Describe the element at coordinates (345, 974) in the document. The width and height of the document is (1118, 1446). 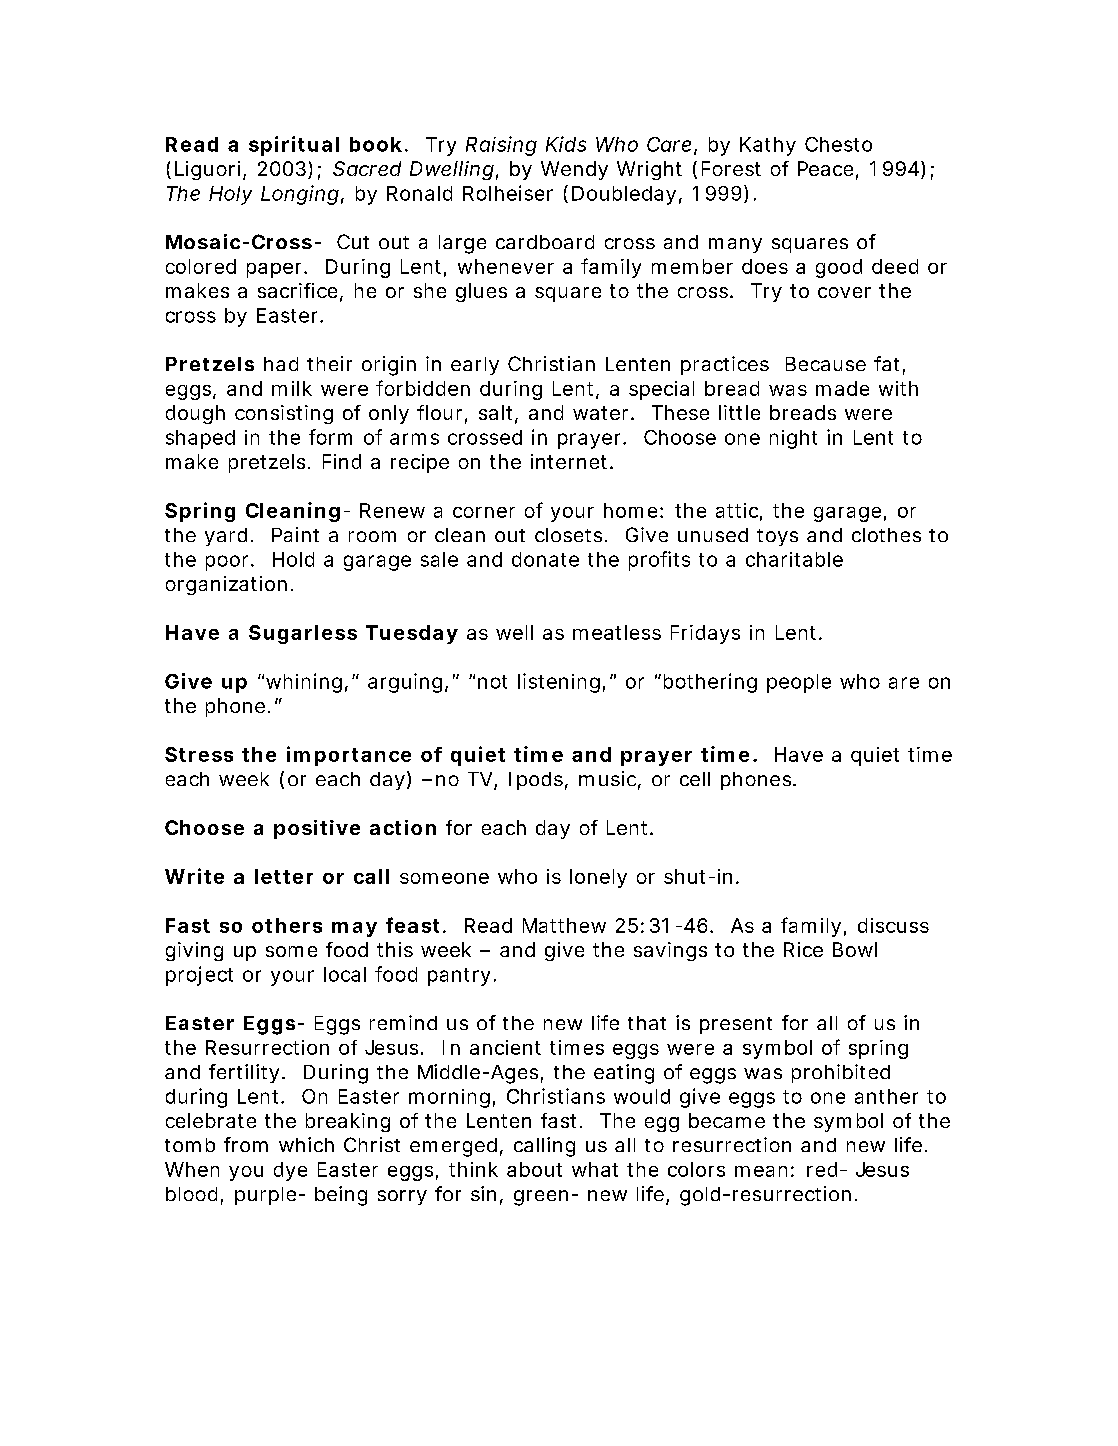
I see `local` at that location.
